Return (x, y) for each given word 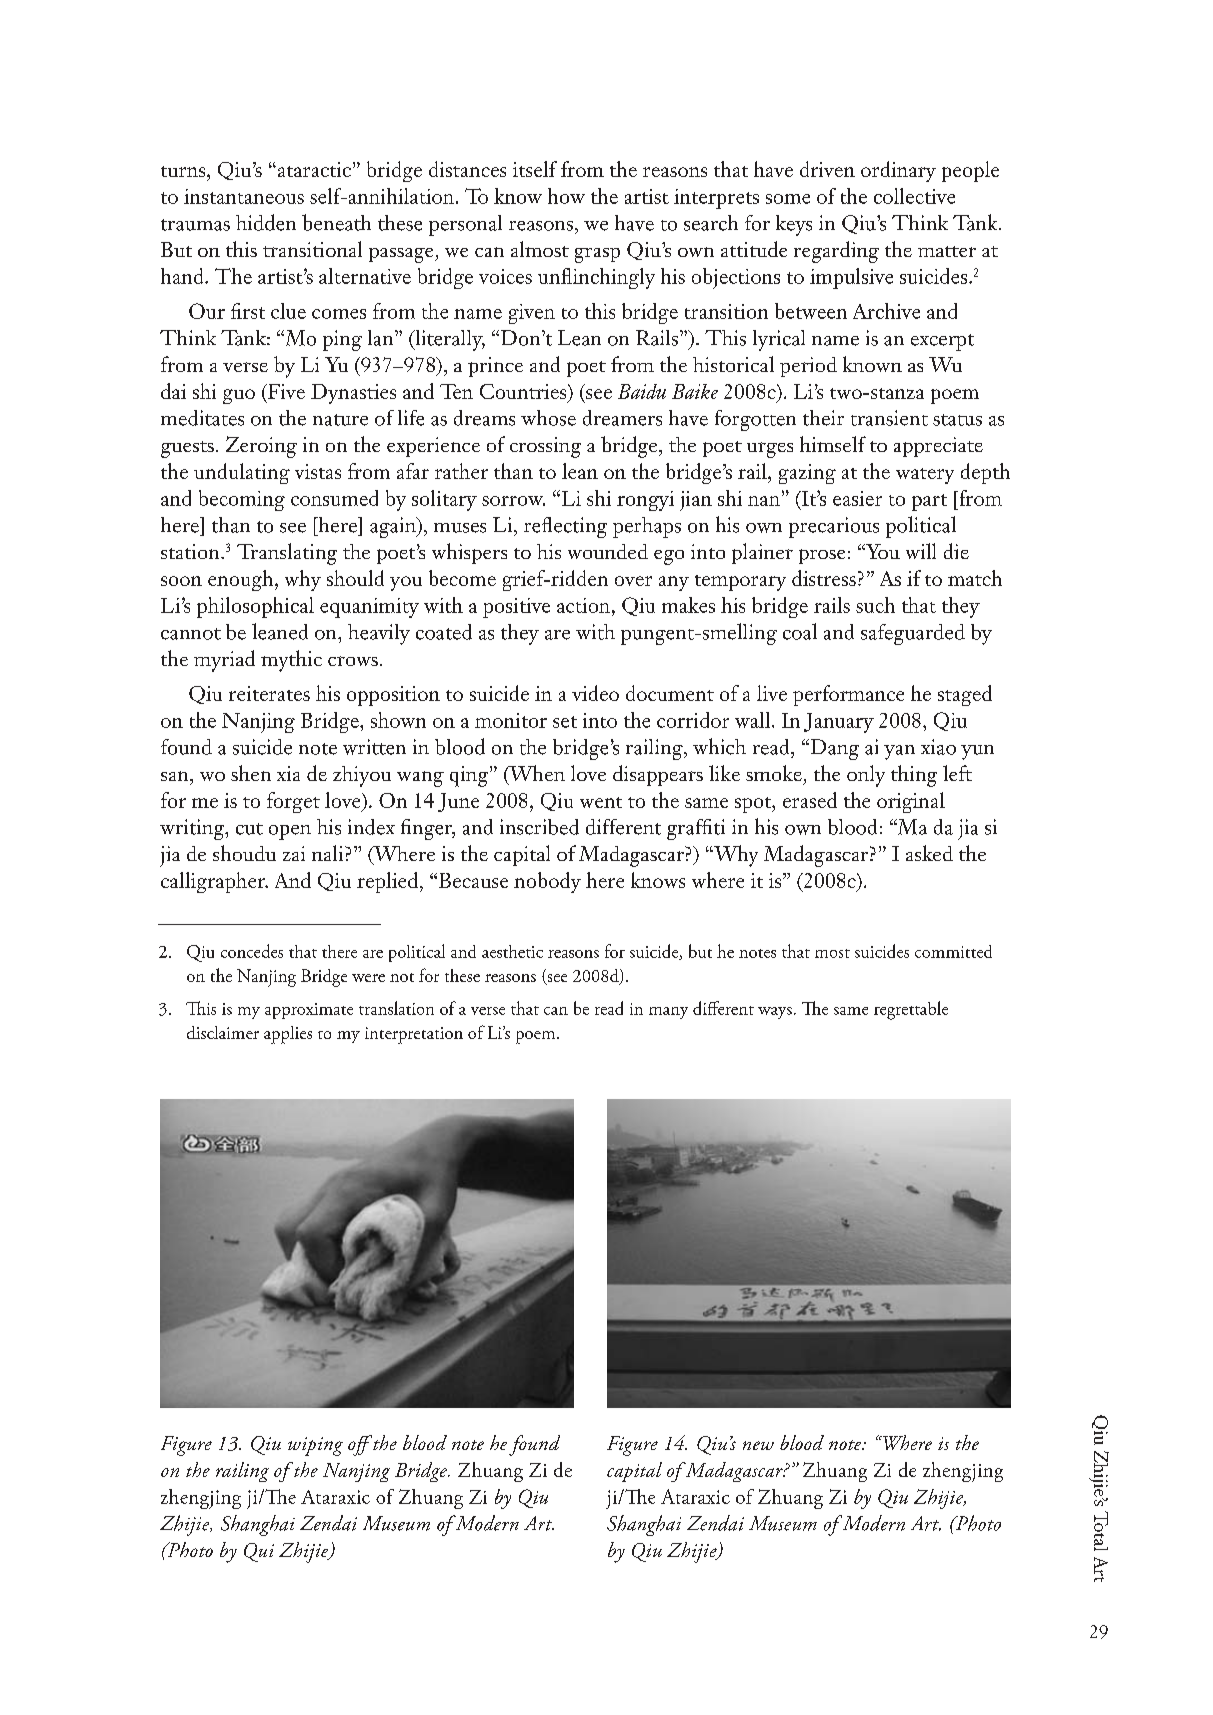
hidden (266, 222)
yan (899, 752)
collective (914, 196)
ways (775, 1013)
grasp (597, 255)
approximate (309, 1011)
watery (925, 476)
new (758, 1445)
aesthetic (512, 951)
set (565, 722)
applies (288, 1035)
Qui (259, 1552)
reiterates (269, 693)
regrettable (911, 1010)
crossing (545, 447)
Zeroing (261, 447)
